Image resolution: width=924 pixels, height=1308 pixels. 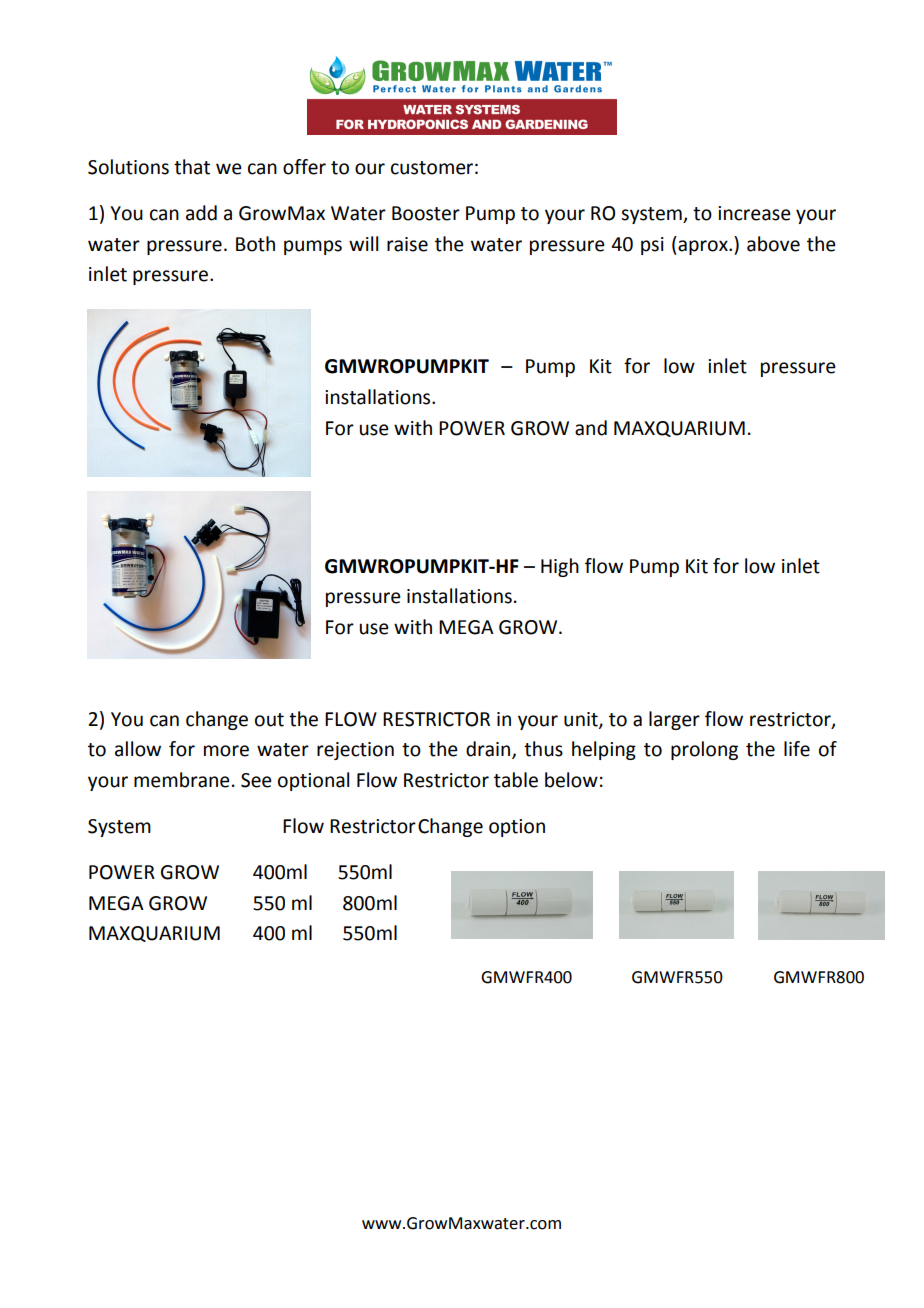 I want to click on prolong, so click(x=704, y=750).
